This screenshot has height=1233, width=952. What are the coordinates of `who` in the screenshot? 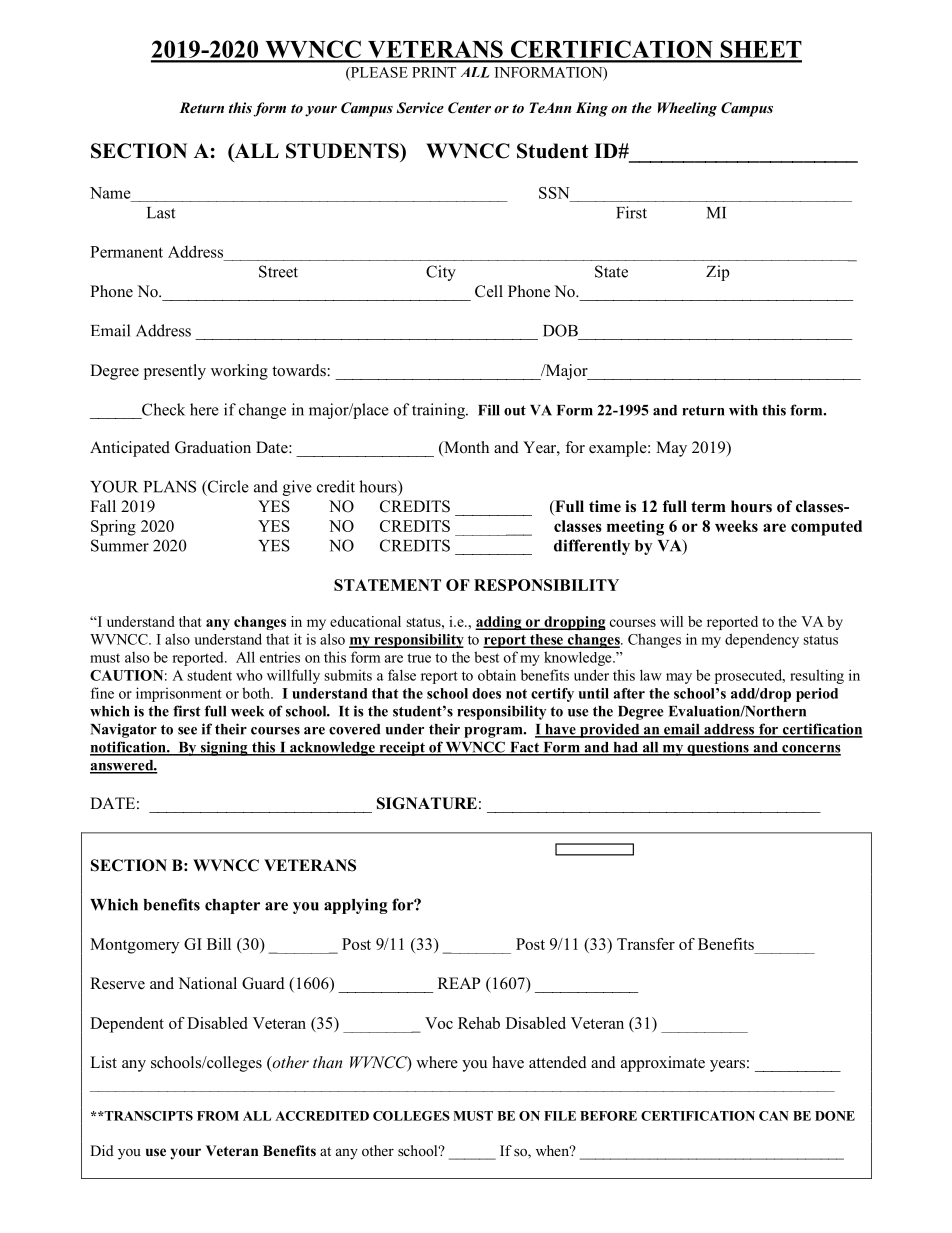 It's located at (249, 675).
